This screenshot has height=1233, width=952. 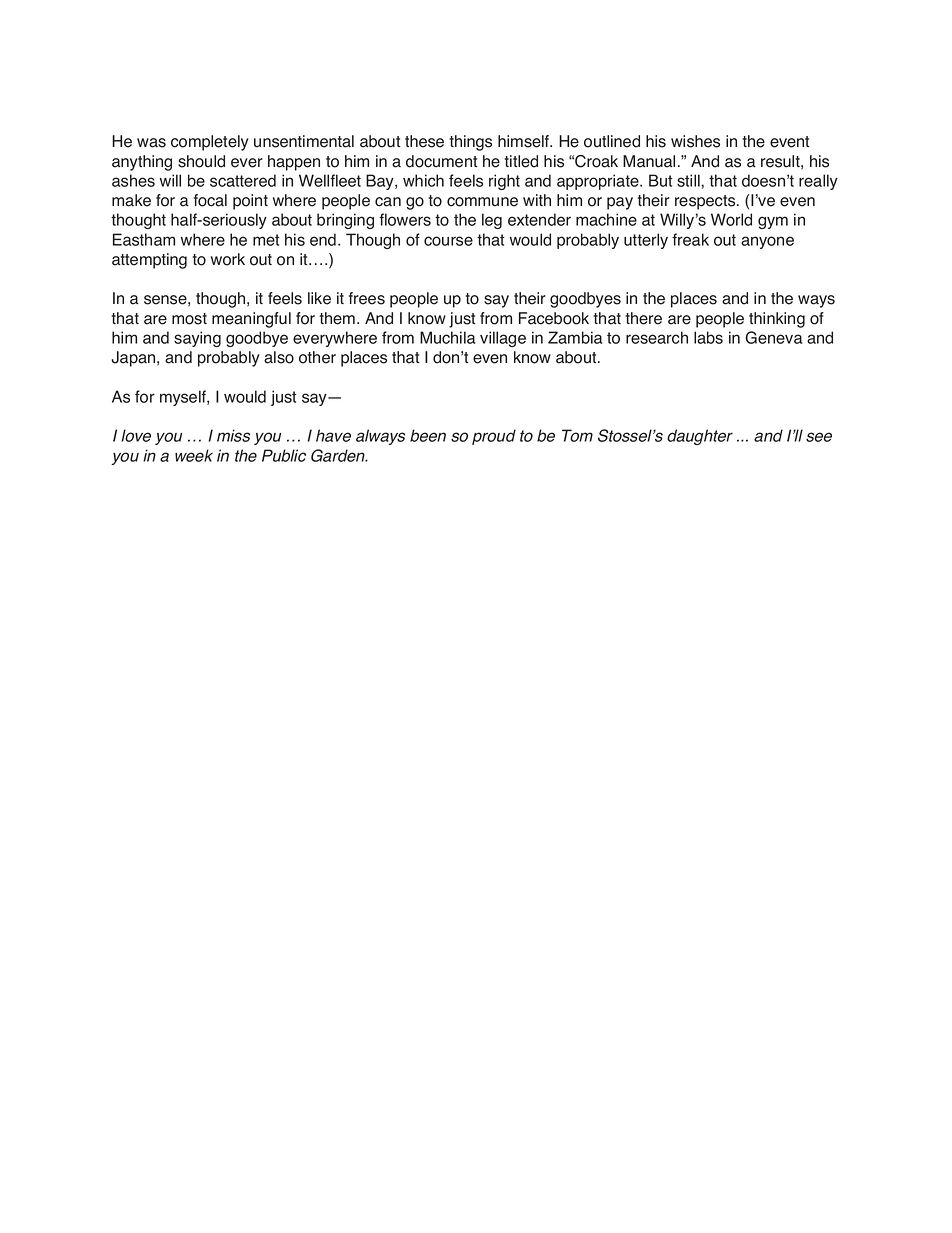 I want to click on proud, so click(x=494, y=437).
